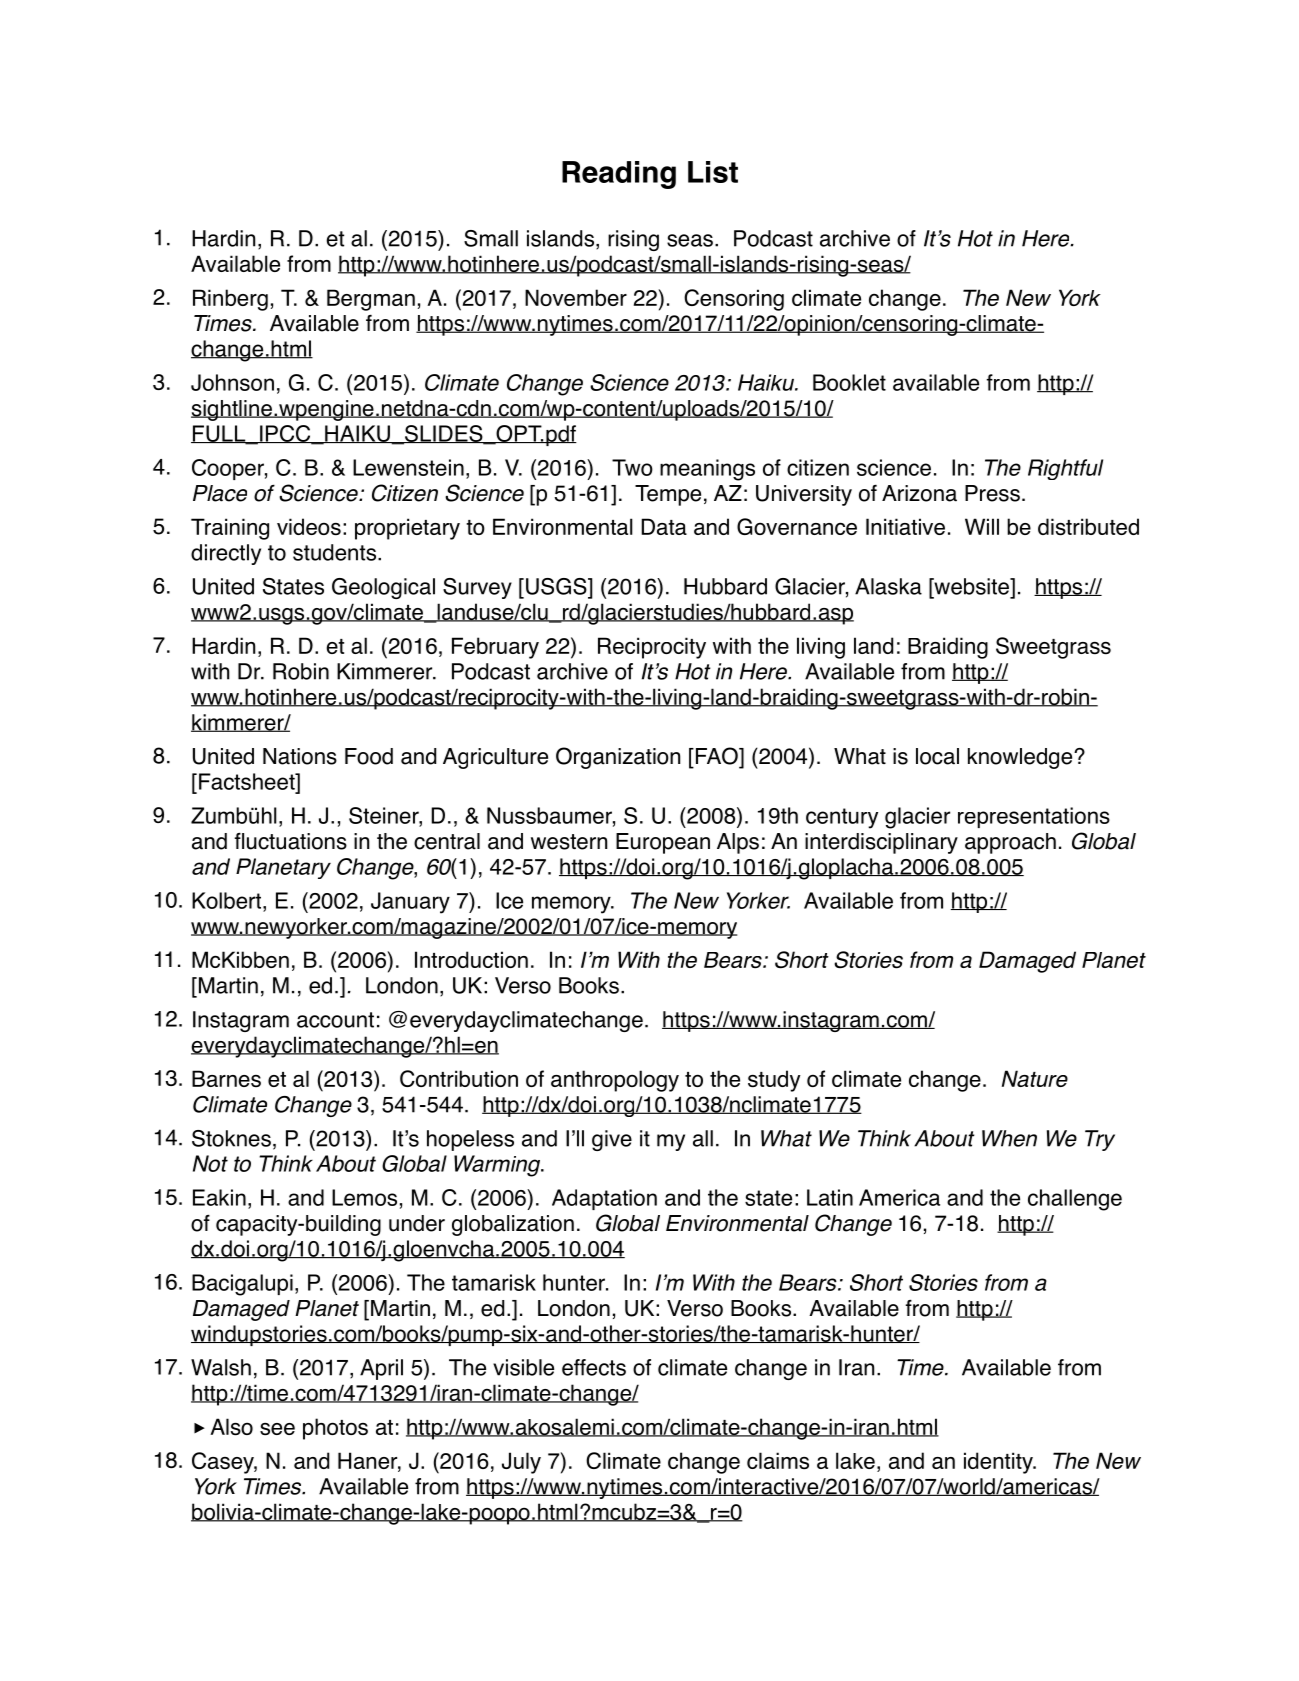 The width and height of the image is (1299, 1681). Describe the element at coordinates (226, 1078) in the image. I see `Barnes` at that location.
